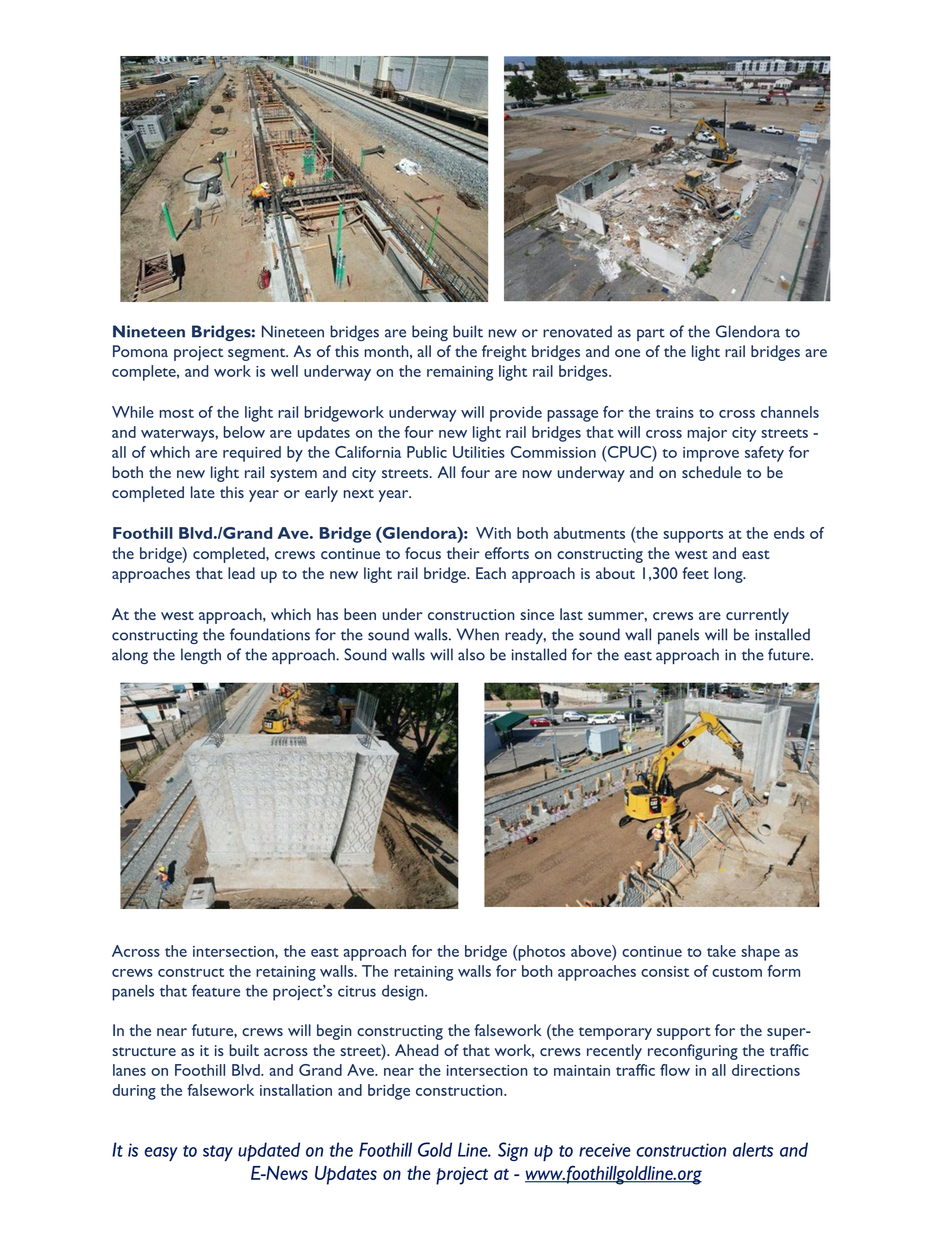 The height and width of the screenshot is (1233, 952). Describe the element at coordinates (357, 991) in the screenshot. I see `citrus` at that location.
